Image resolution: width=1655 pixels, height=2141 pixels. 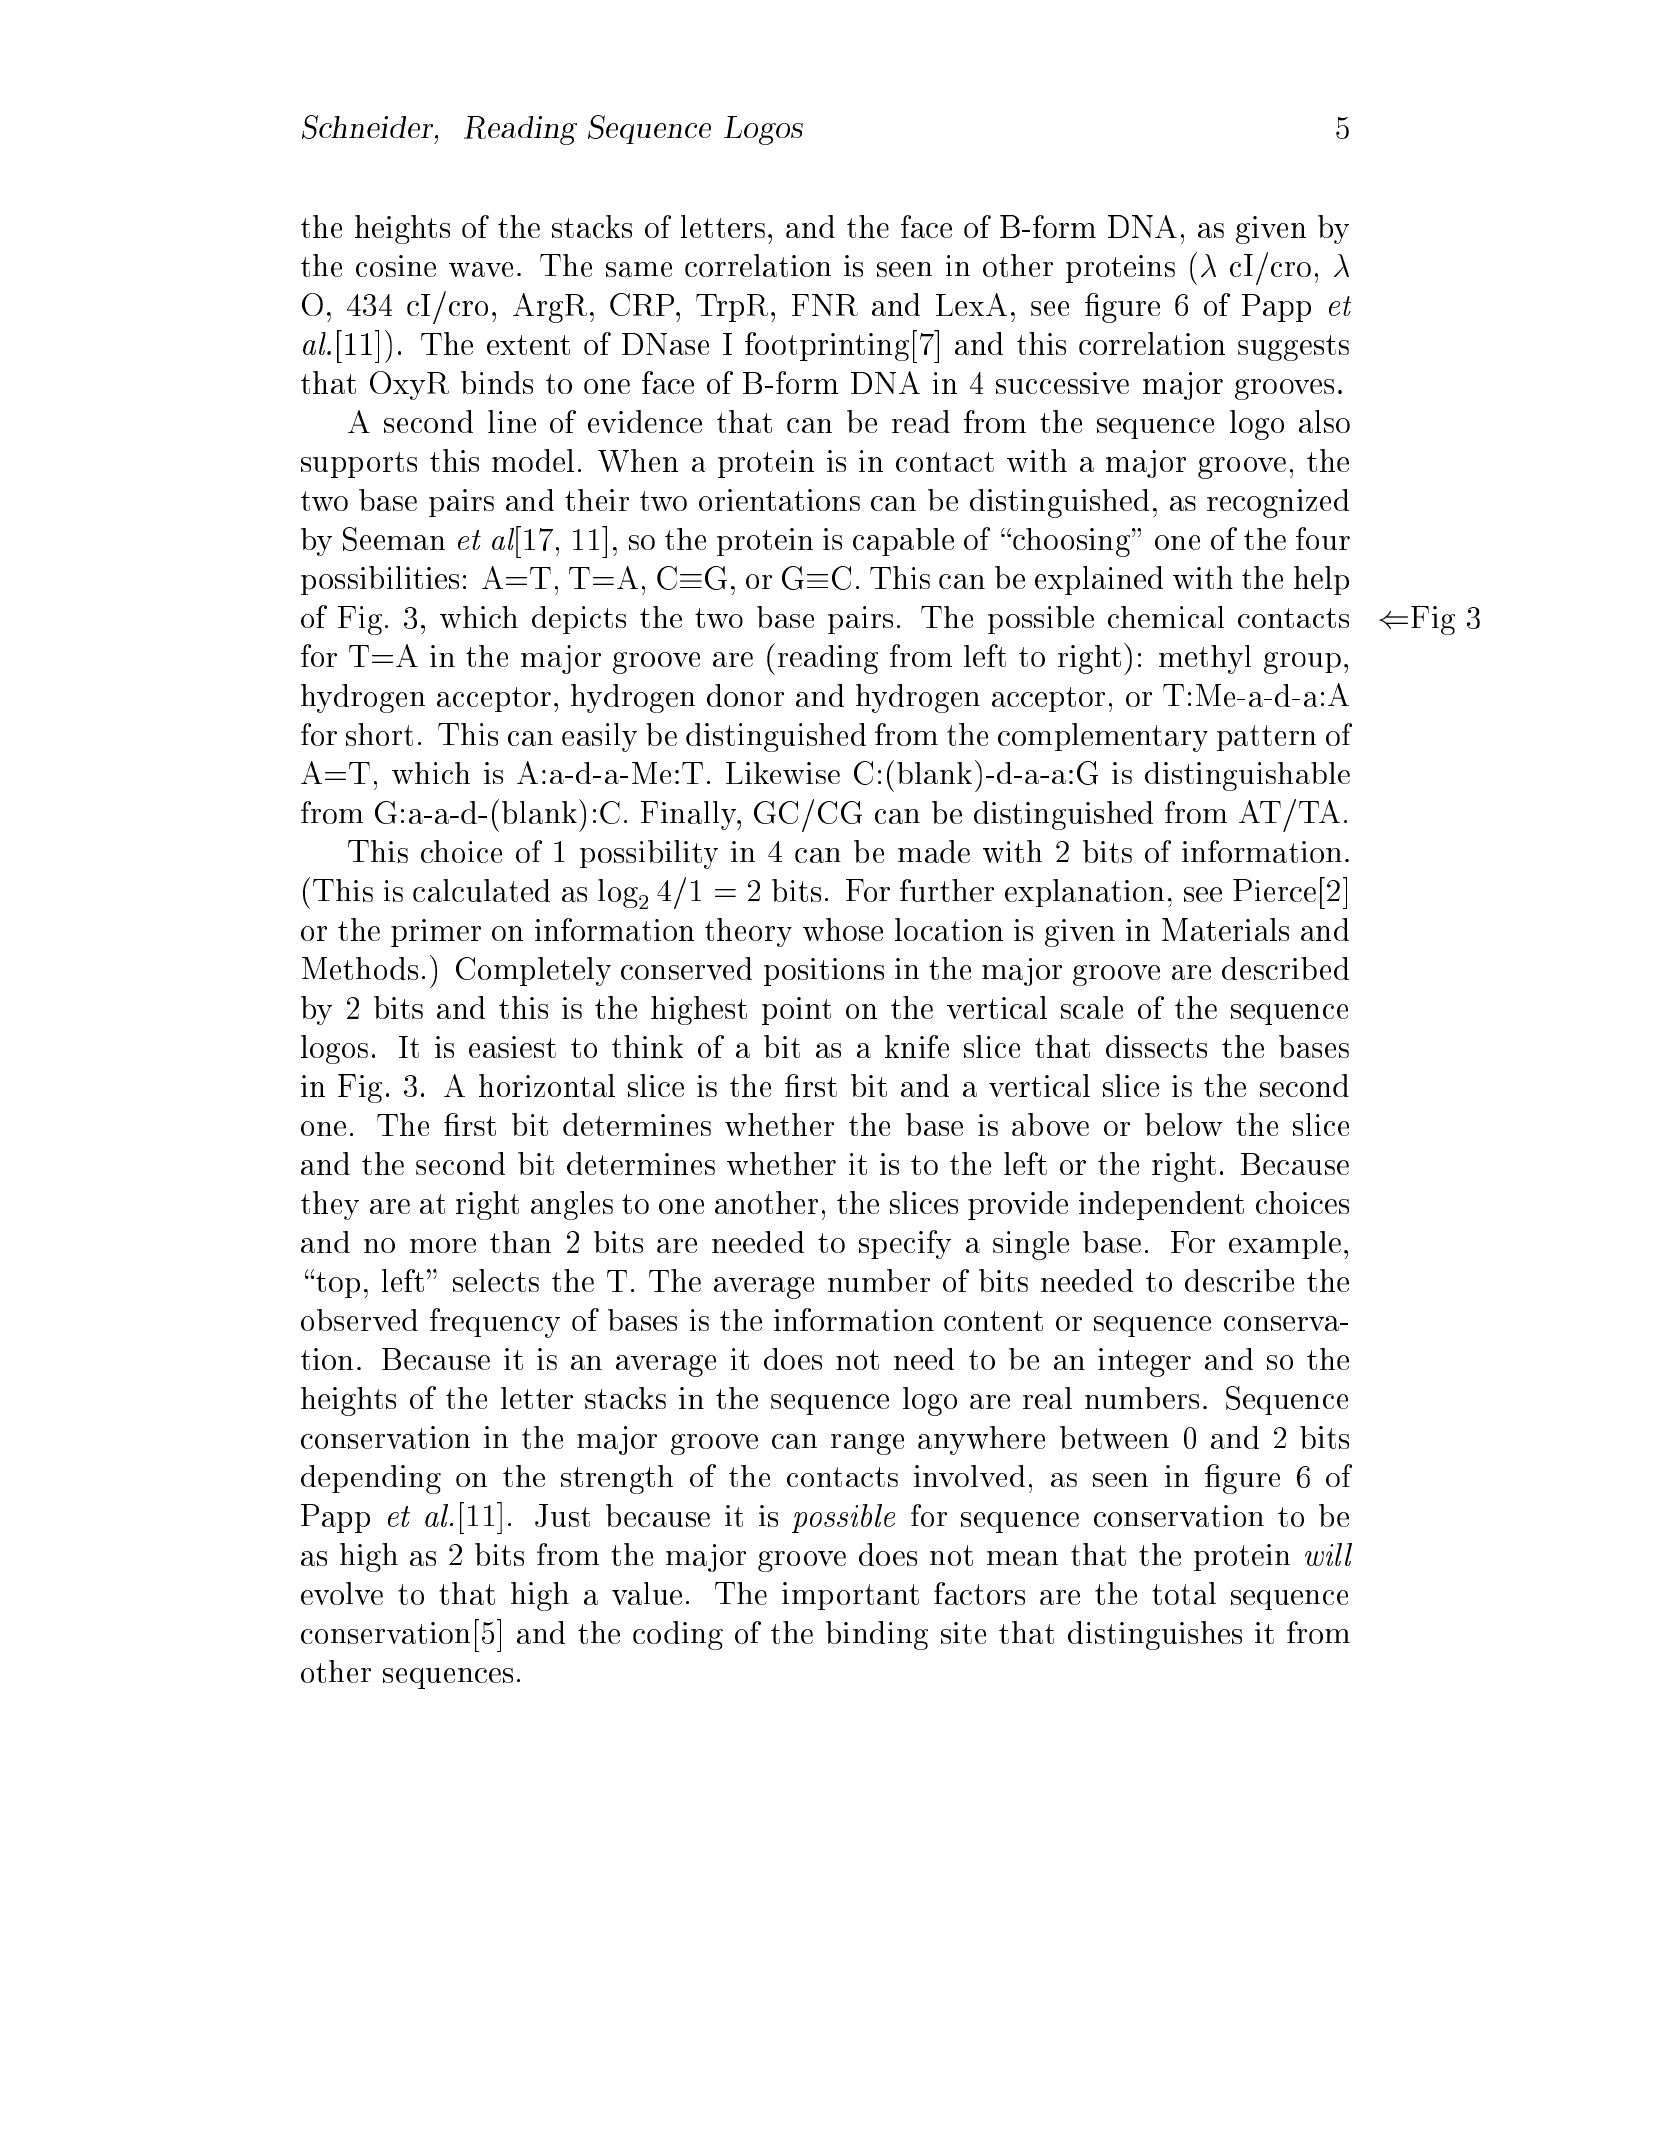 What do you see at coordinates (880, 1248) in the screenshot?
I see `spe` at bounding box center [880, 1248].
